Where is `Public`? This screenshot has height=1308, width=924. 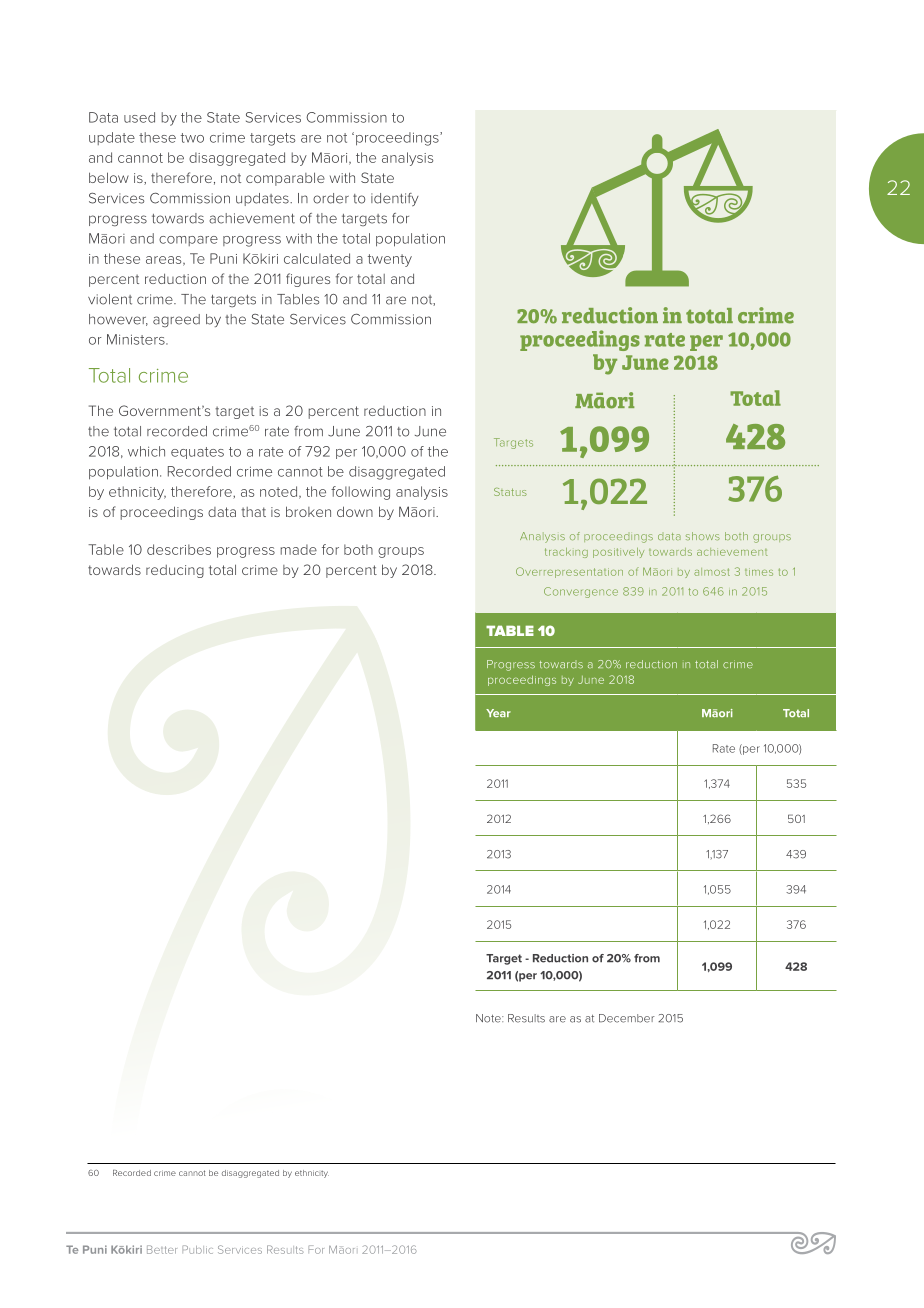 Public is located at coordinates (197, 1249).
